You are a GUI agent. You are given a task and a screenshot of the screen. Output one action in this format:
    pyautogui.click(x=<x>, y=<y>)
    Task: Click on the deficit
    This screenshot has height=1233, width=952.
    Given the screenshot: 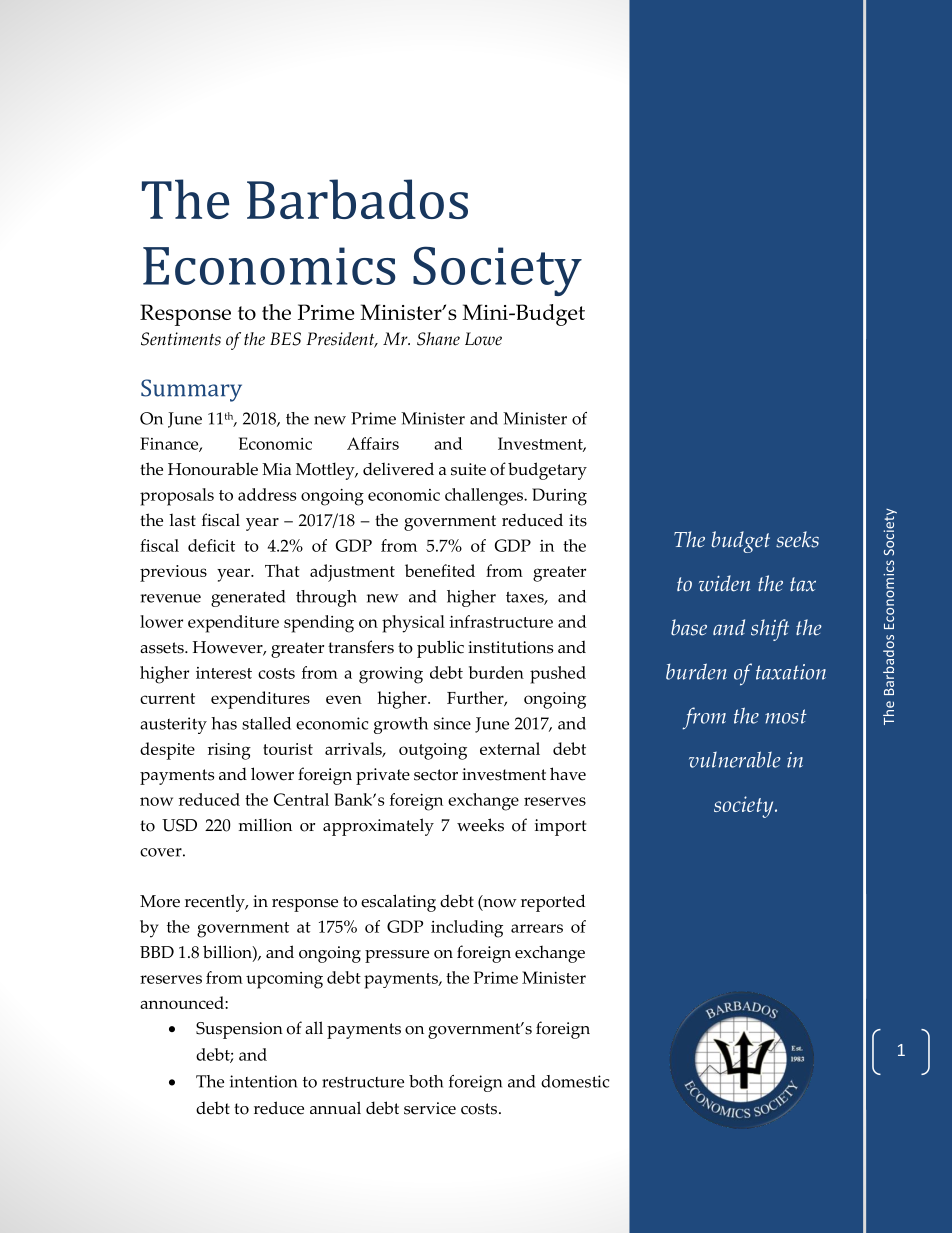 What is the action you would take?
    pyautogui.click(x=211, y=545)
